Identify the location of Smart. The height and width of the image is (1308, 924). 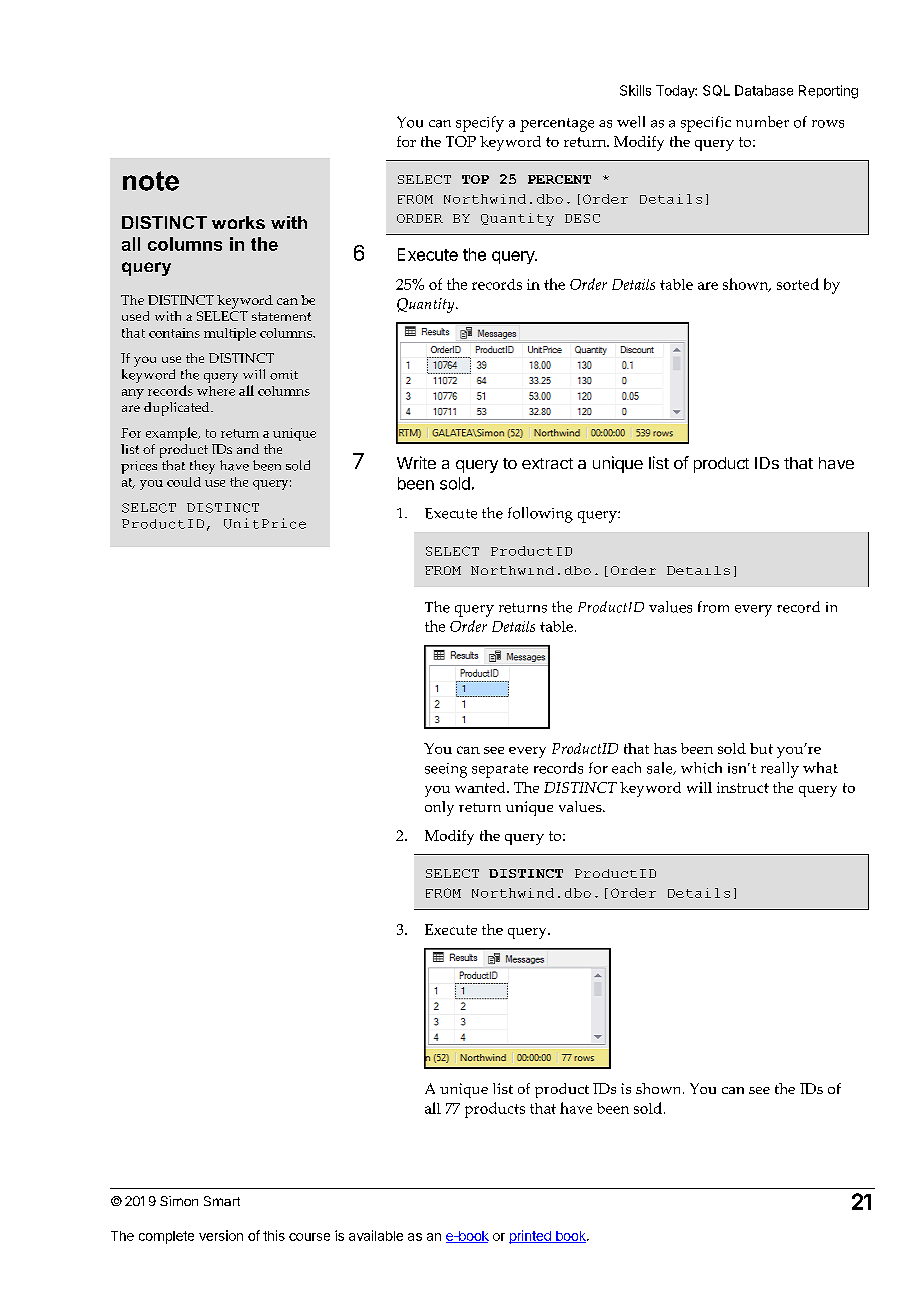
(222, 1201).
